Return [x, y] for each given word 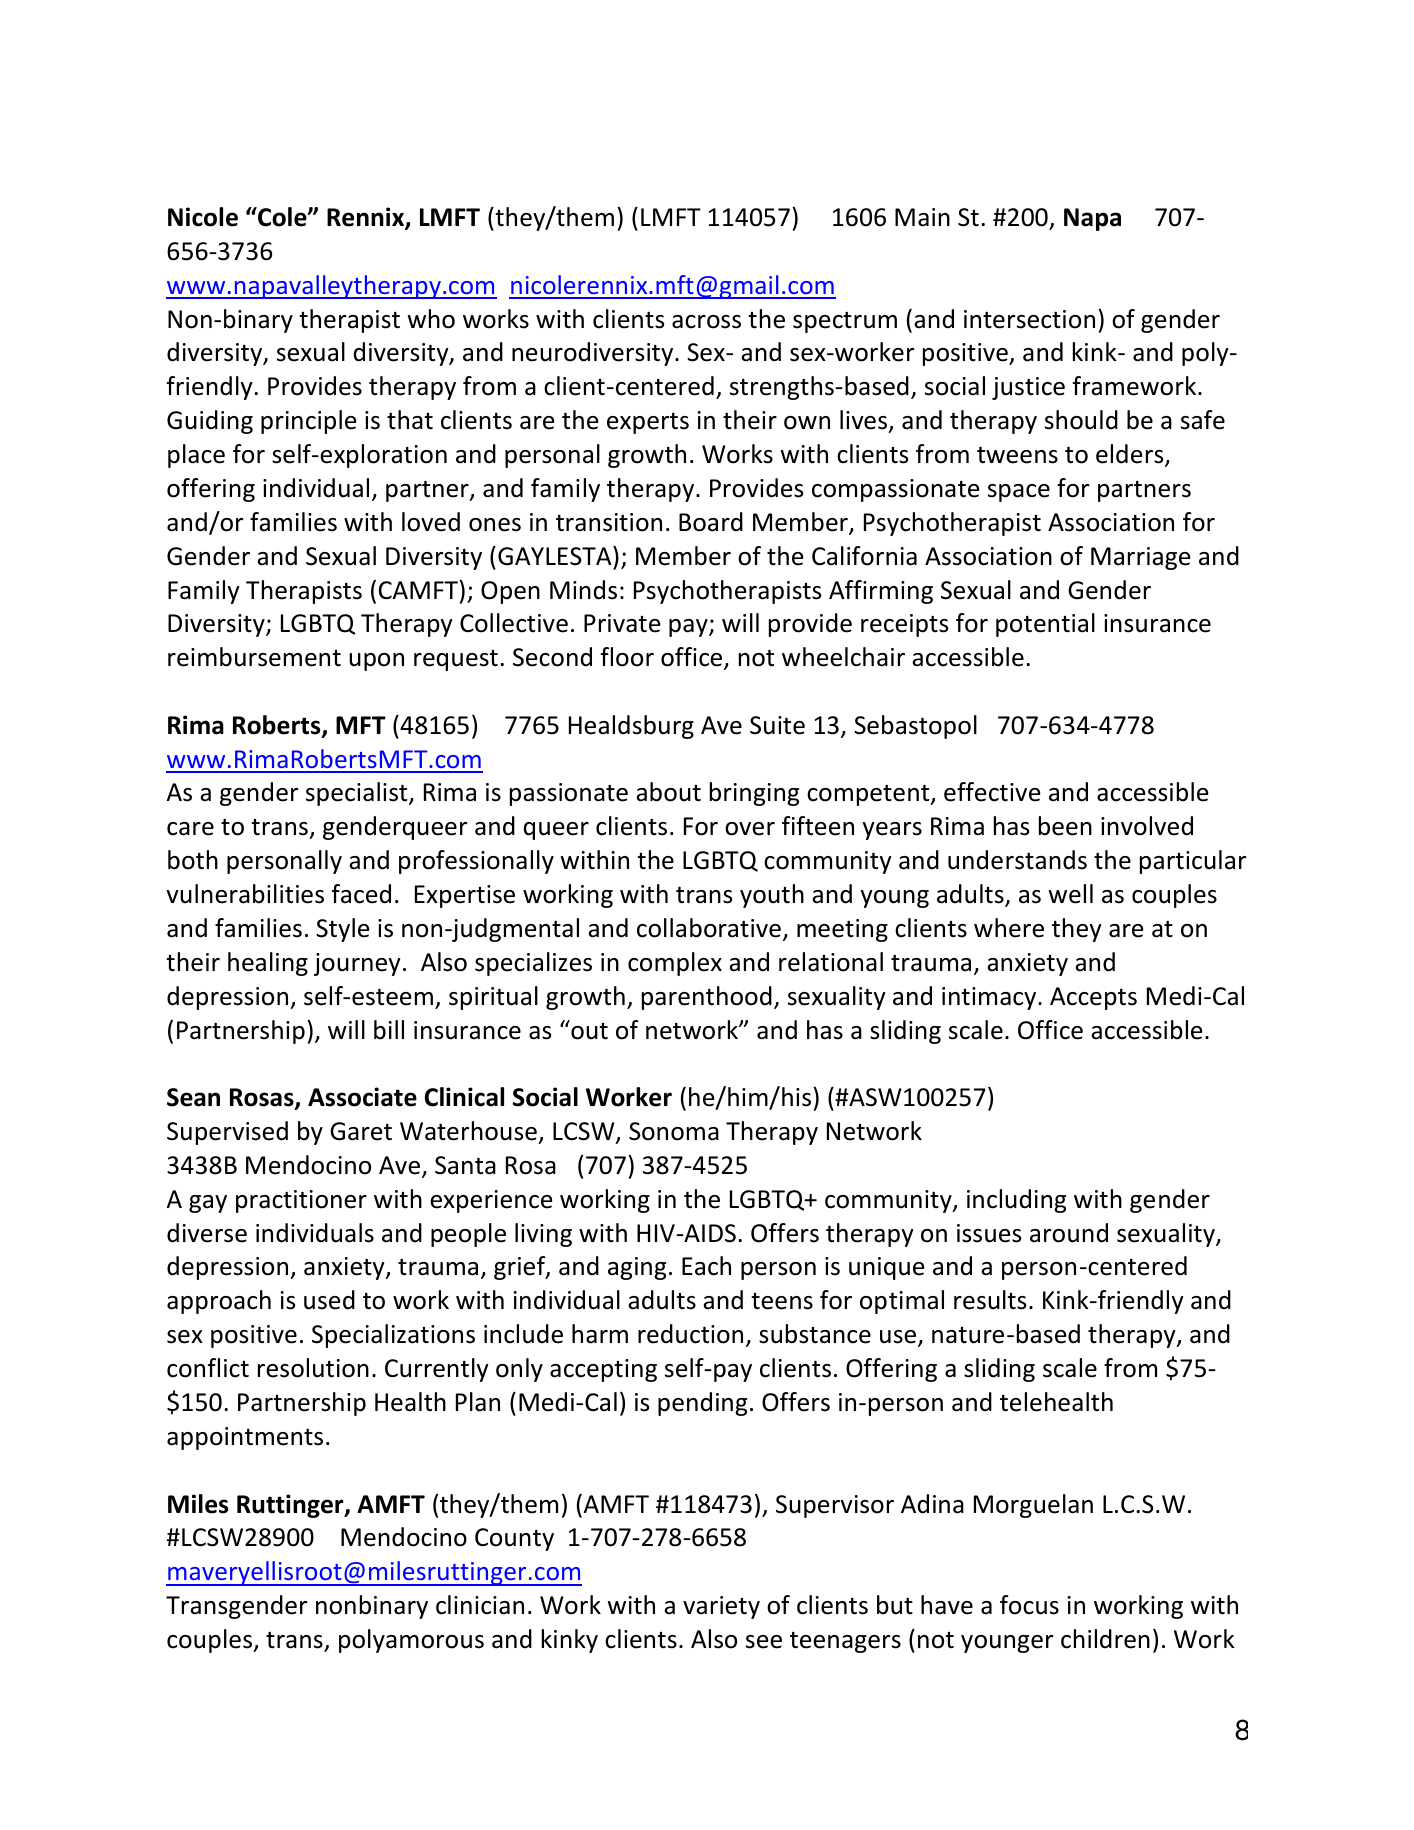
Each [706, 1266]
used [329, 1300]
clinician [480, 1605]
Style [343, 930]
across [706, 322]
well [1070, 894]
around [1069, 1233]
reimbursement [254, 657]
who [431, 319]
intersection [1029, 319]
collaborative [709, 928]
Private [622, 623]
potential [1045, 625]
